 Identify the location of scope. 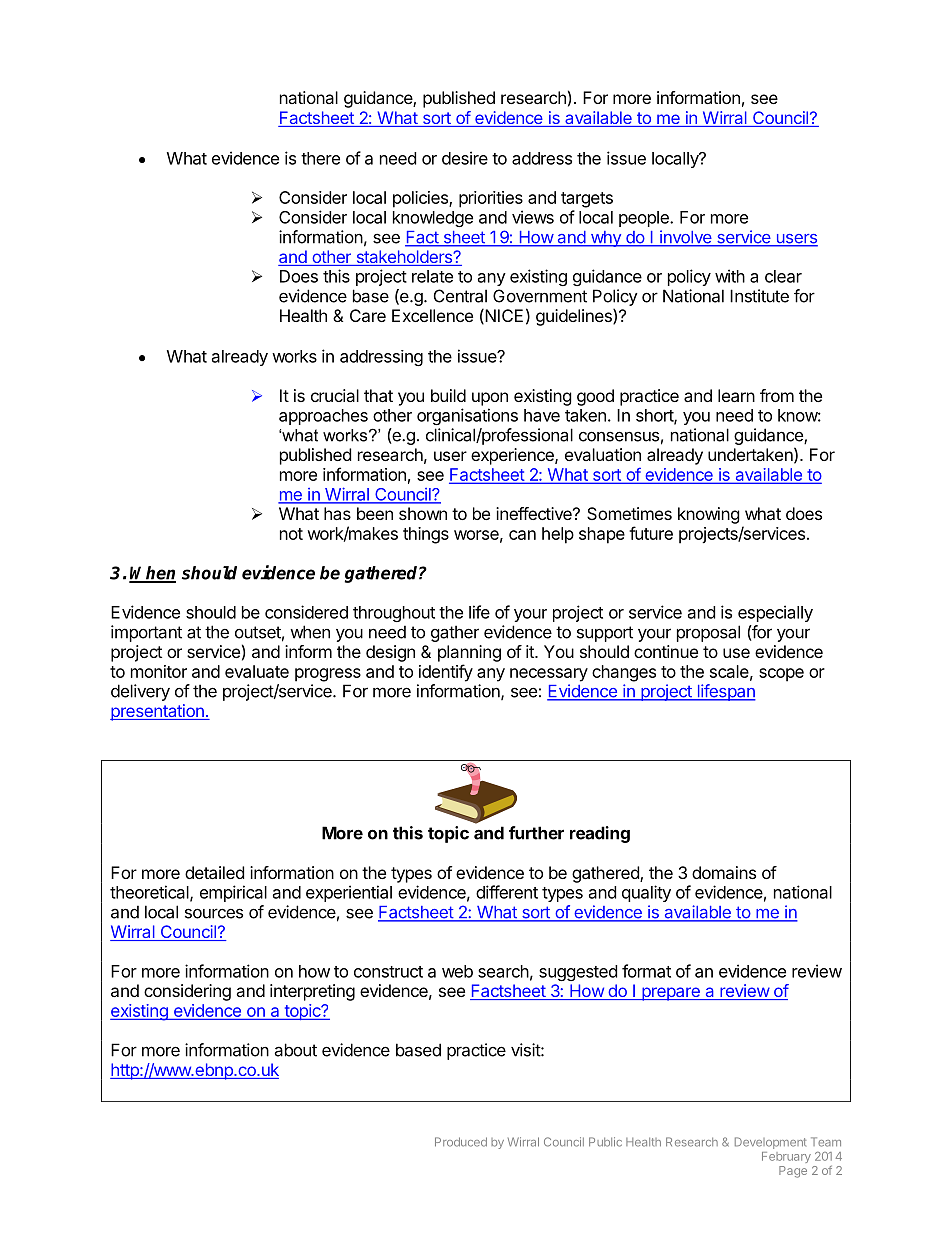
(781, 675).
